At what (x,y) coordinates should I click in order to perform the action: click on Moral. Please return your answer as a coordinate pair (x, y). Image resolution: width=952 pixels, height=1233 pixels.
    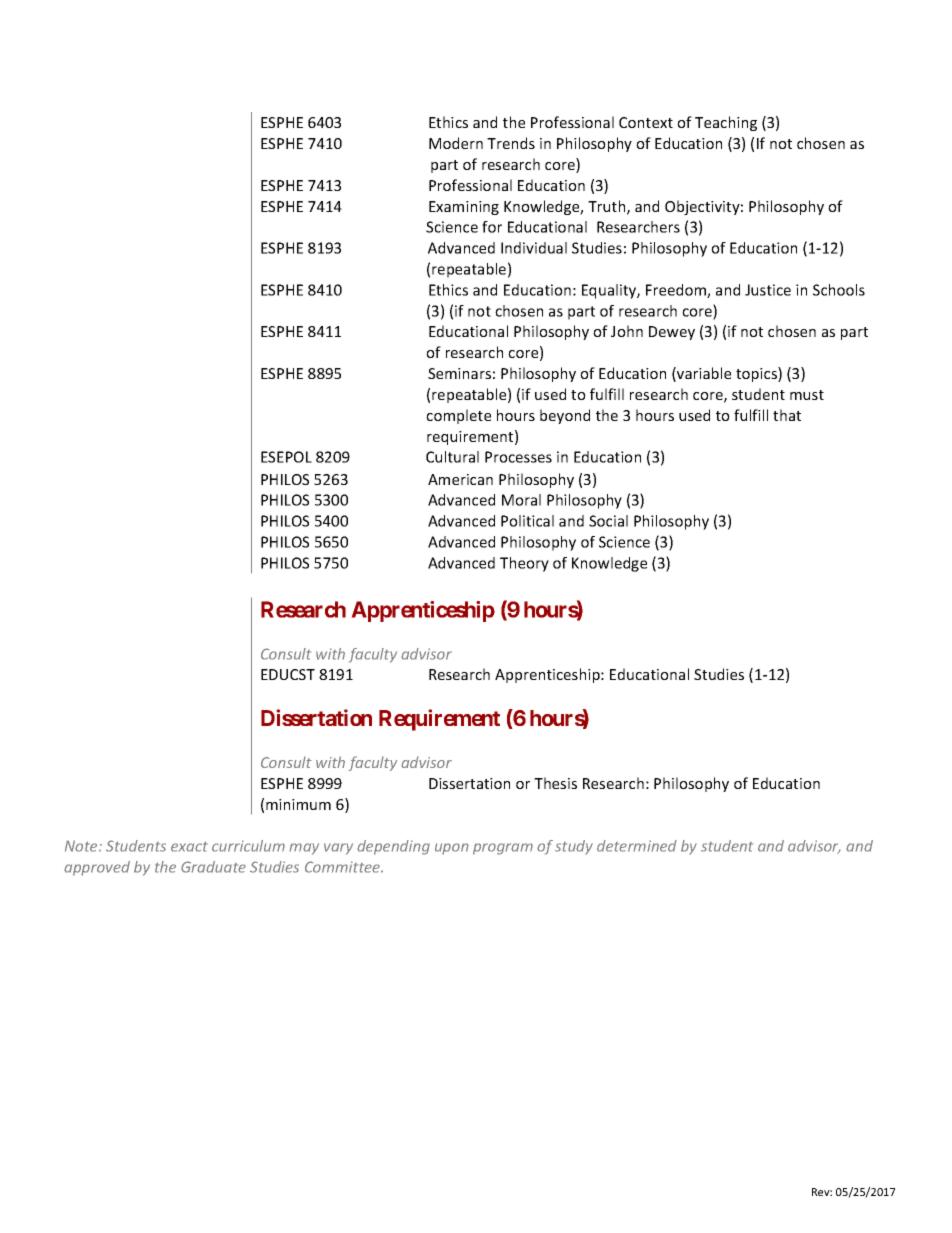
    Looking at the image, I should click on (521, 500).
